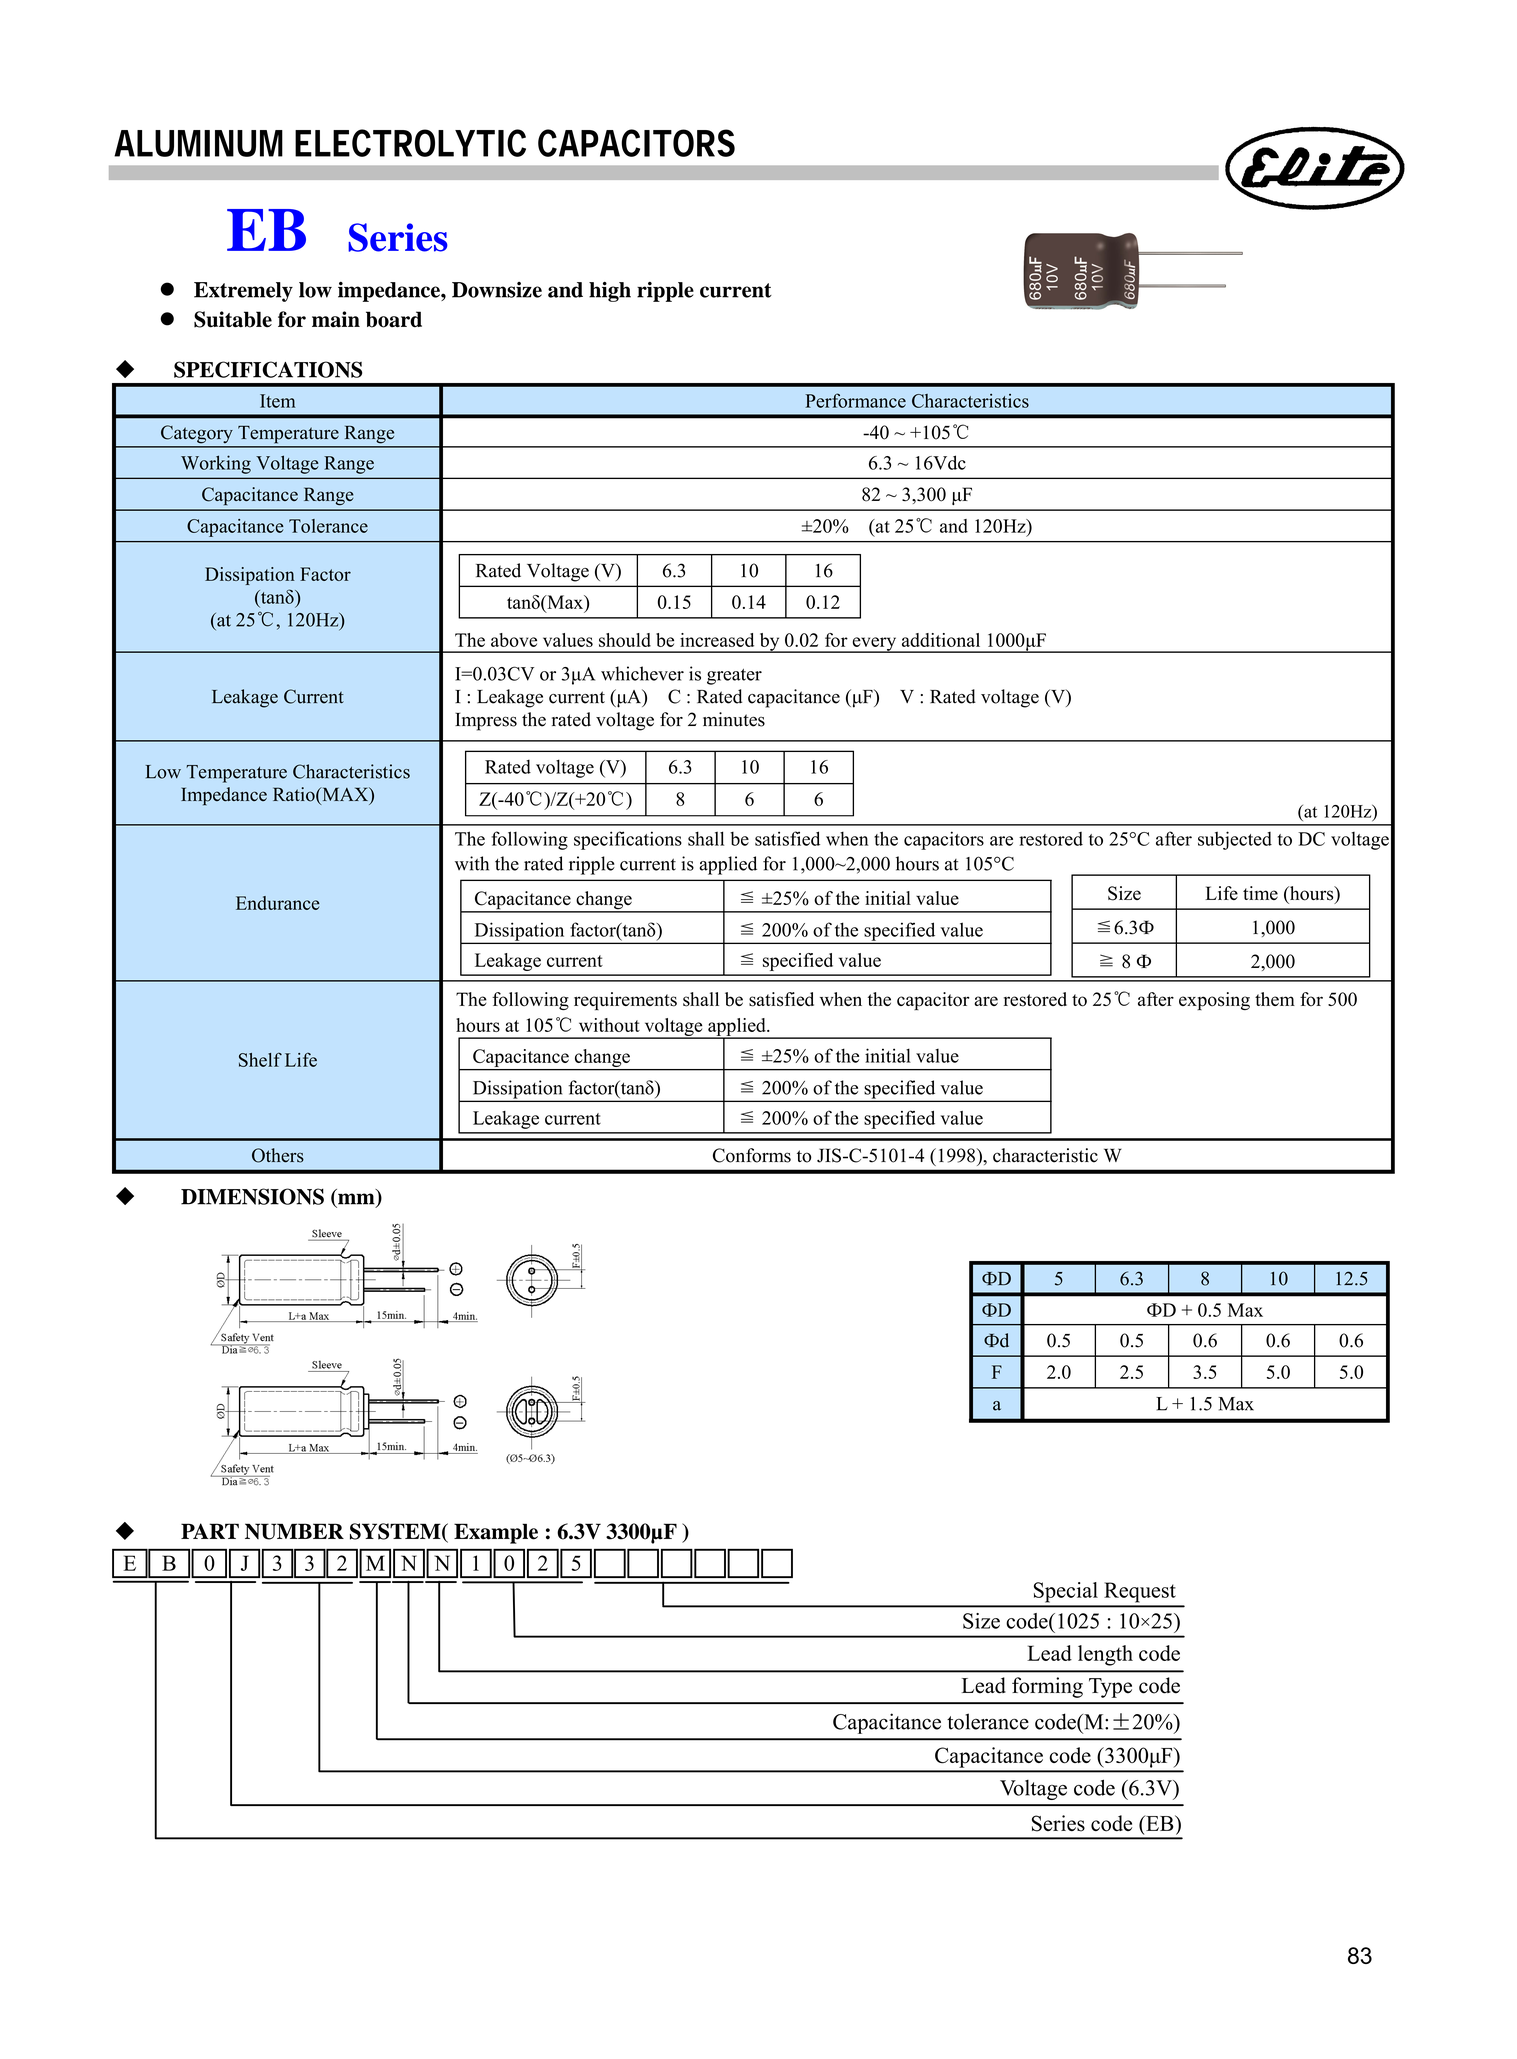 This screenshot has height=2059, width=1517. Describe the element at coordinates (486, 721) in the screenshot. I see `Impress` at that location.
